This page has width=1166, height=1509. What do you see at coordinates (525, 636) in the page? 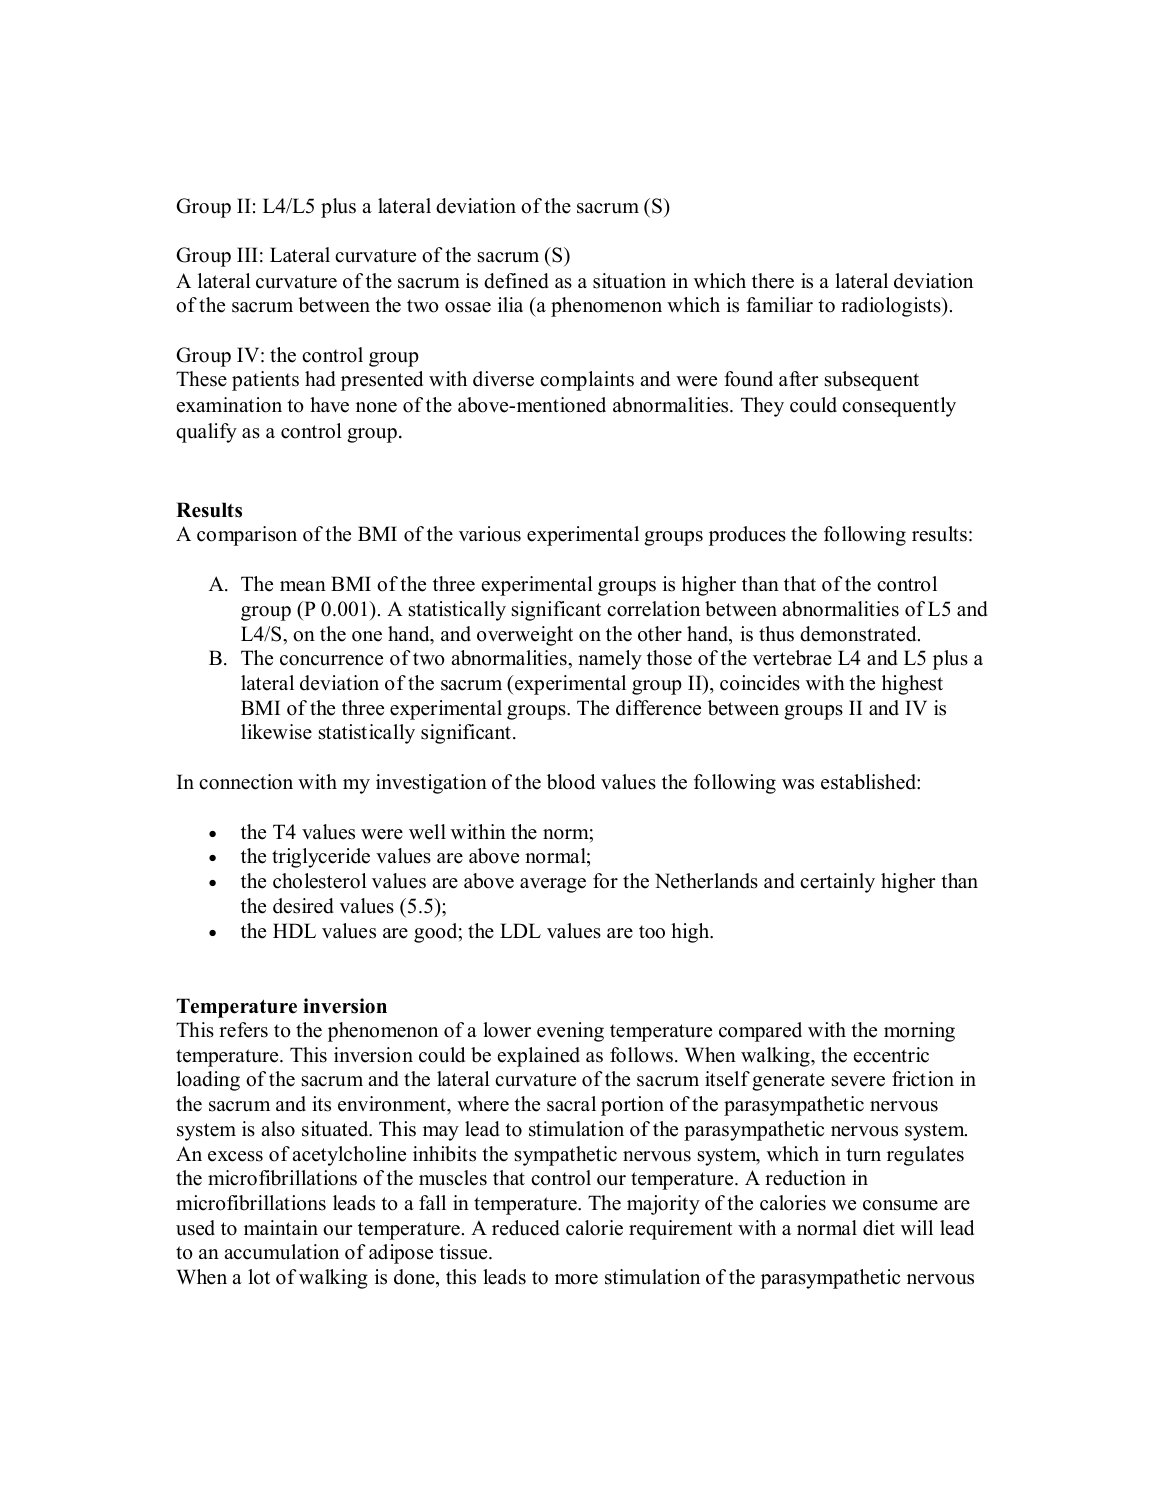
I see `overweight` at bounding box center [525, 636].
